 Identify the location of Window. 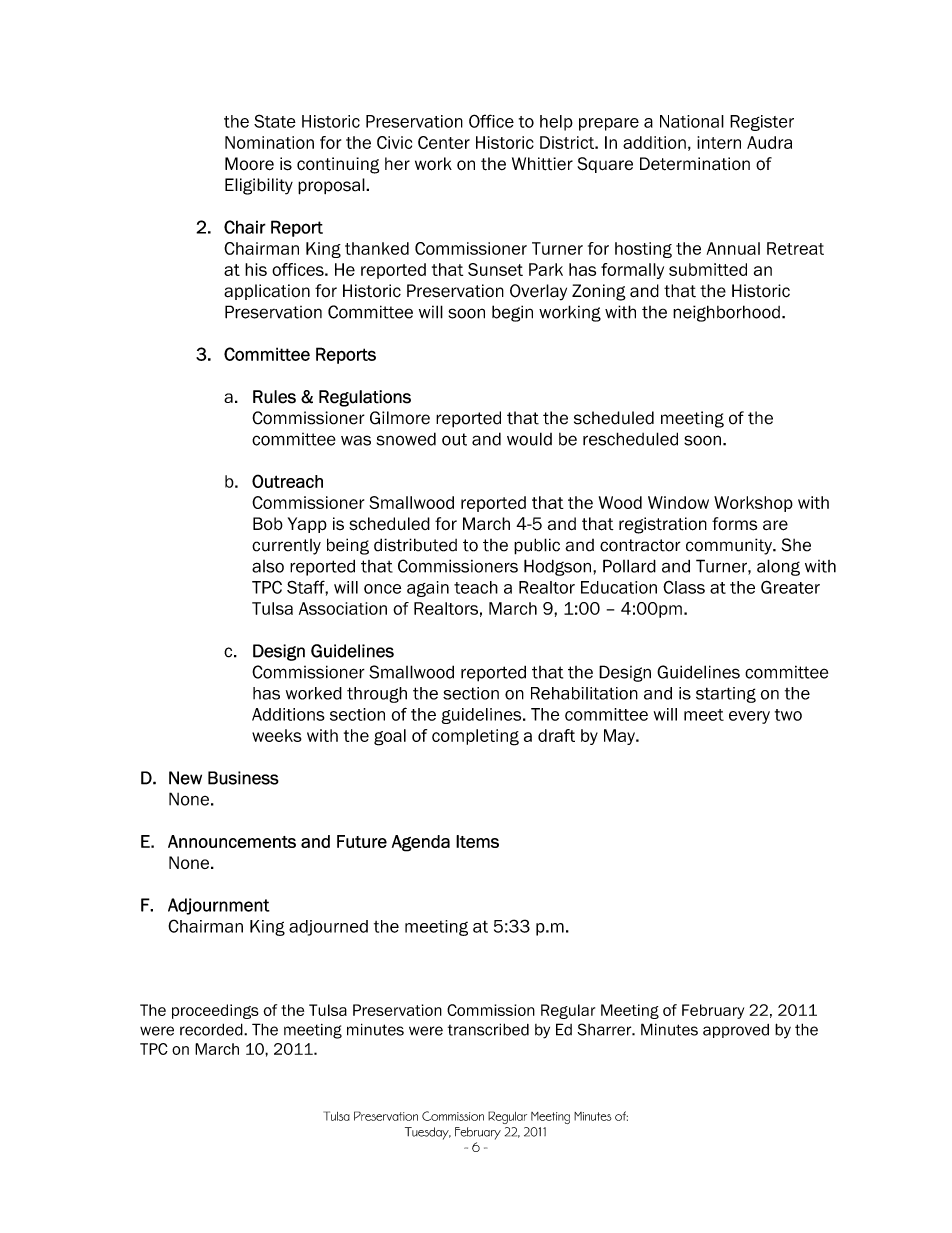
(678, 502).
